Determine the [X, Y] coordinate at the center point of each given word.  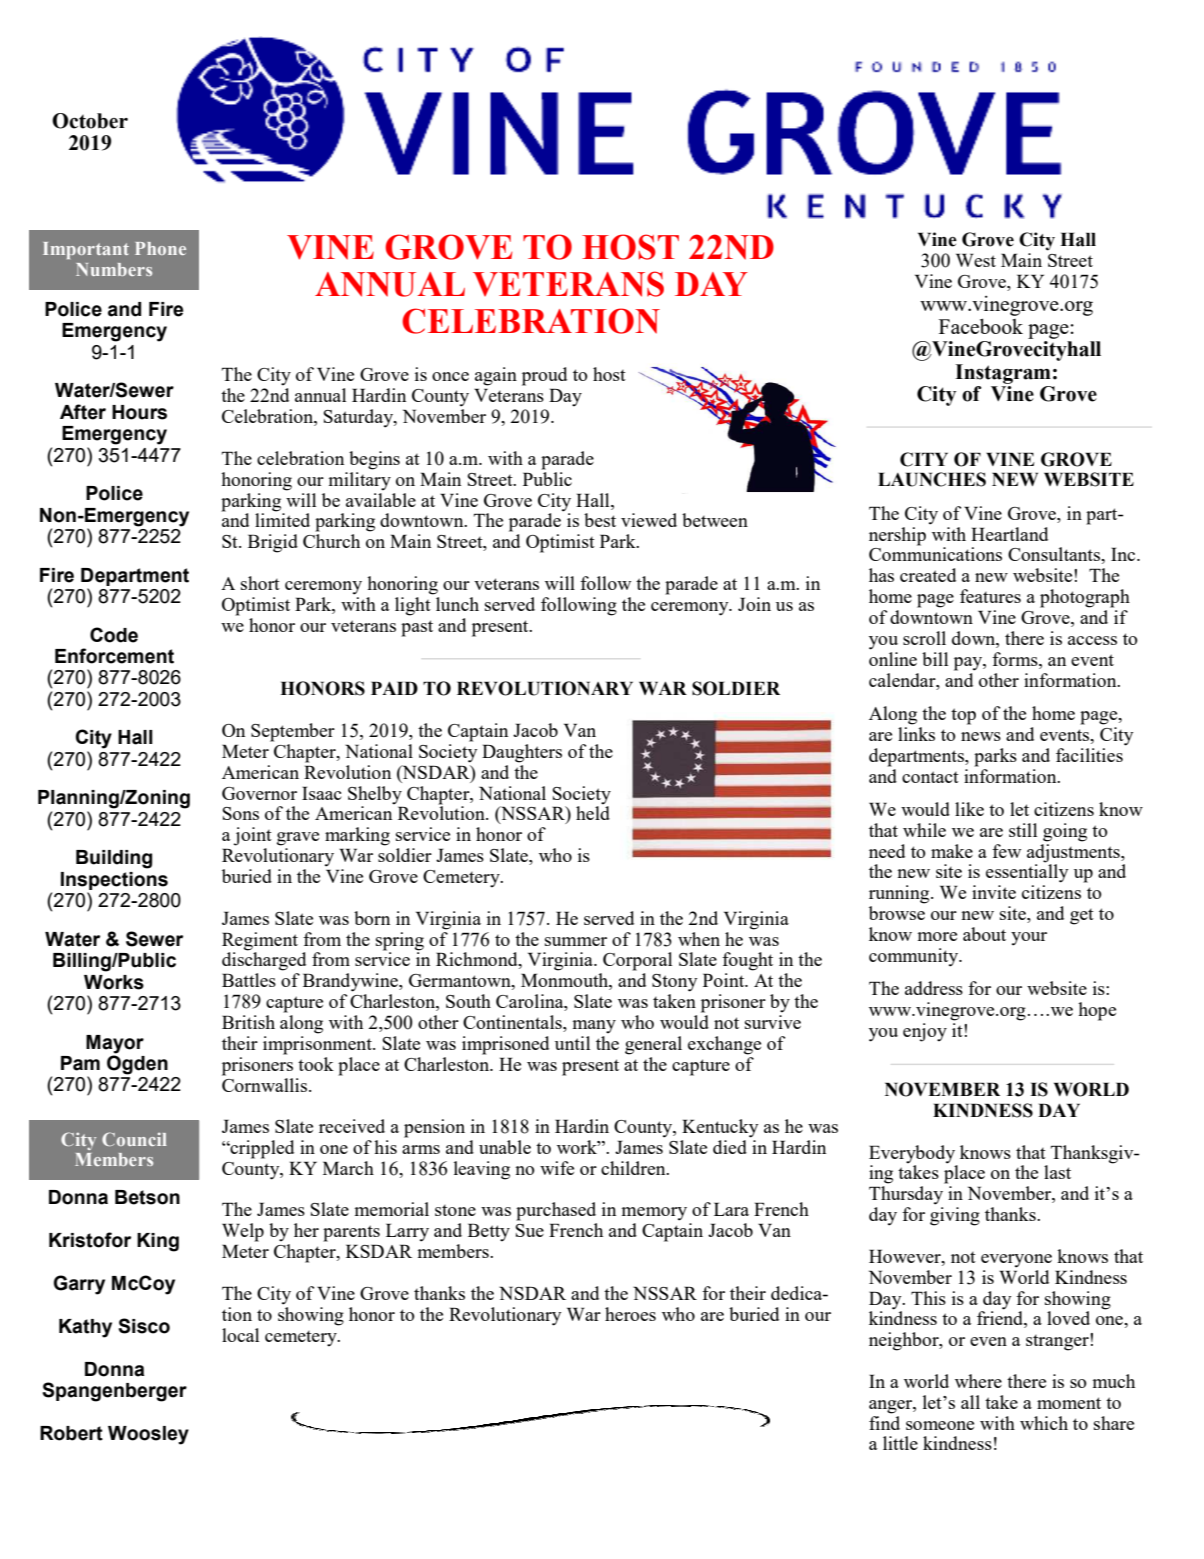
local [240, 1335]
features [990, 596]
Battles [249, 980]
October [90, 121]
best [600, 520]
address [934, 988]
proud [544, 376]
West [976, 260]
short [260, 583]
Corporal [637, 961]
